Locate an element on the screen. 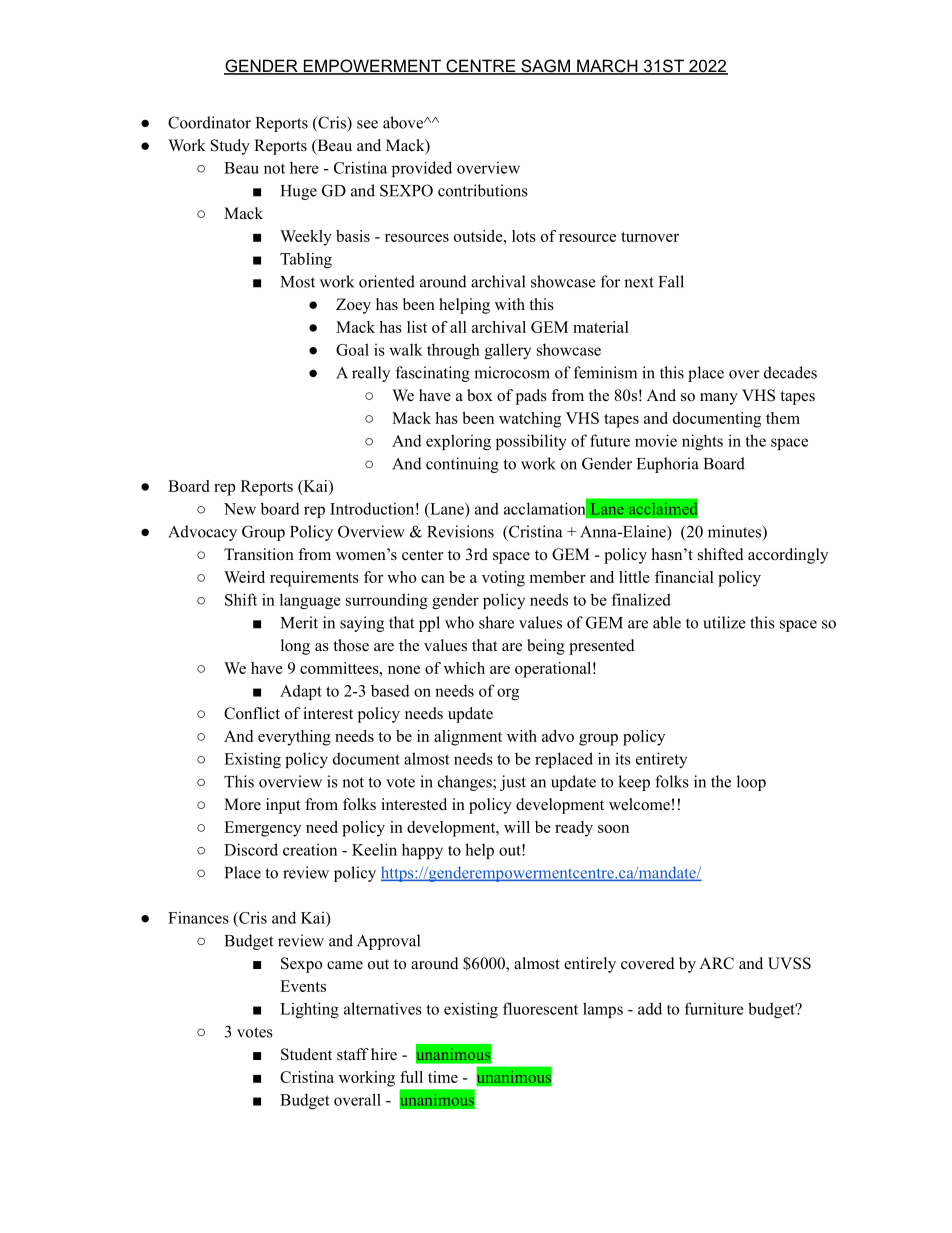 This screenshot has height=1233, width=952. MARCH is located at coordinates (607, 67).
